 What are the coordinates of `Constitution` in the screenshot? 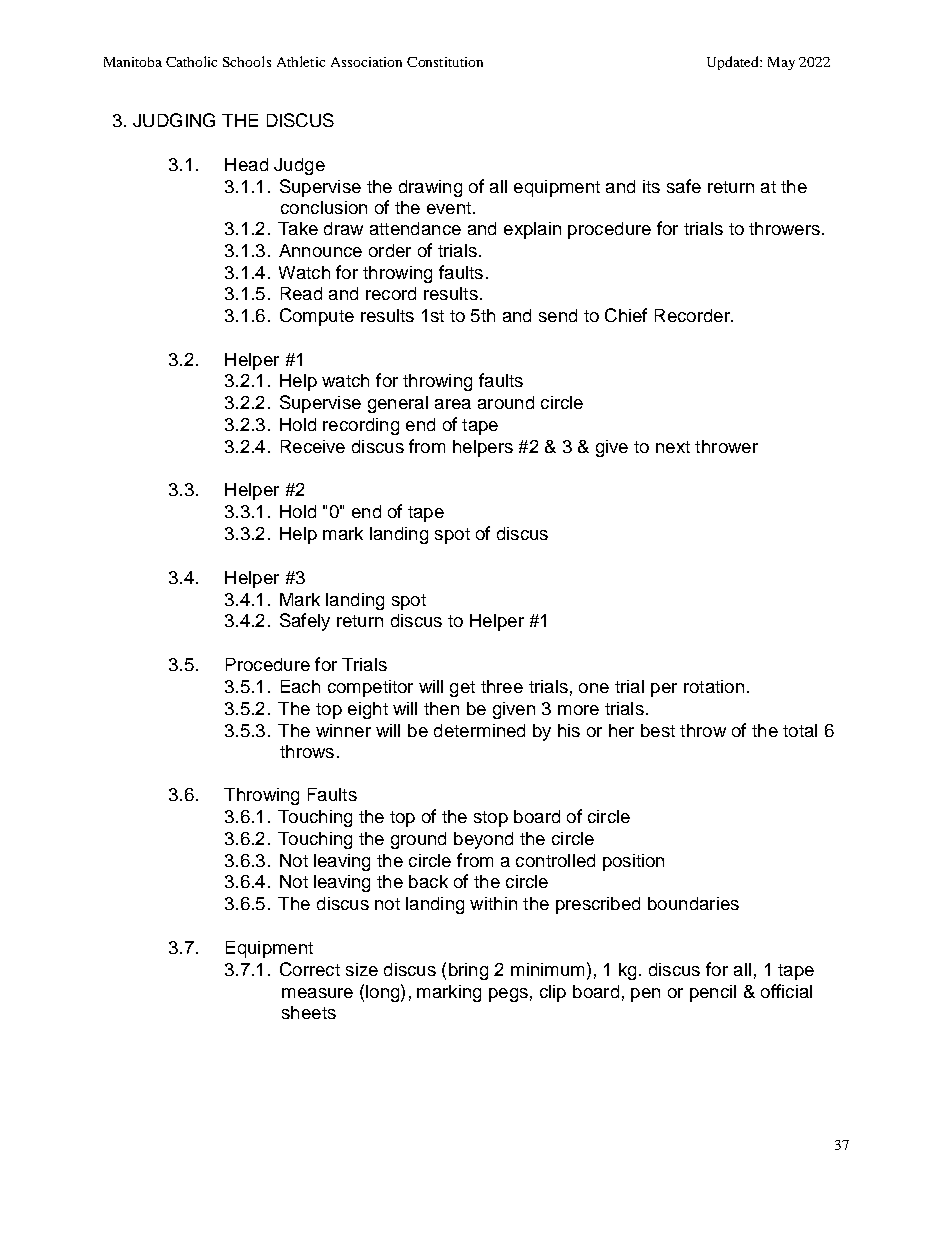 It's located at (445, 62).
